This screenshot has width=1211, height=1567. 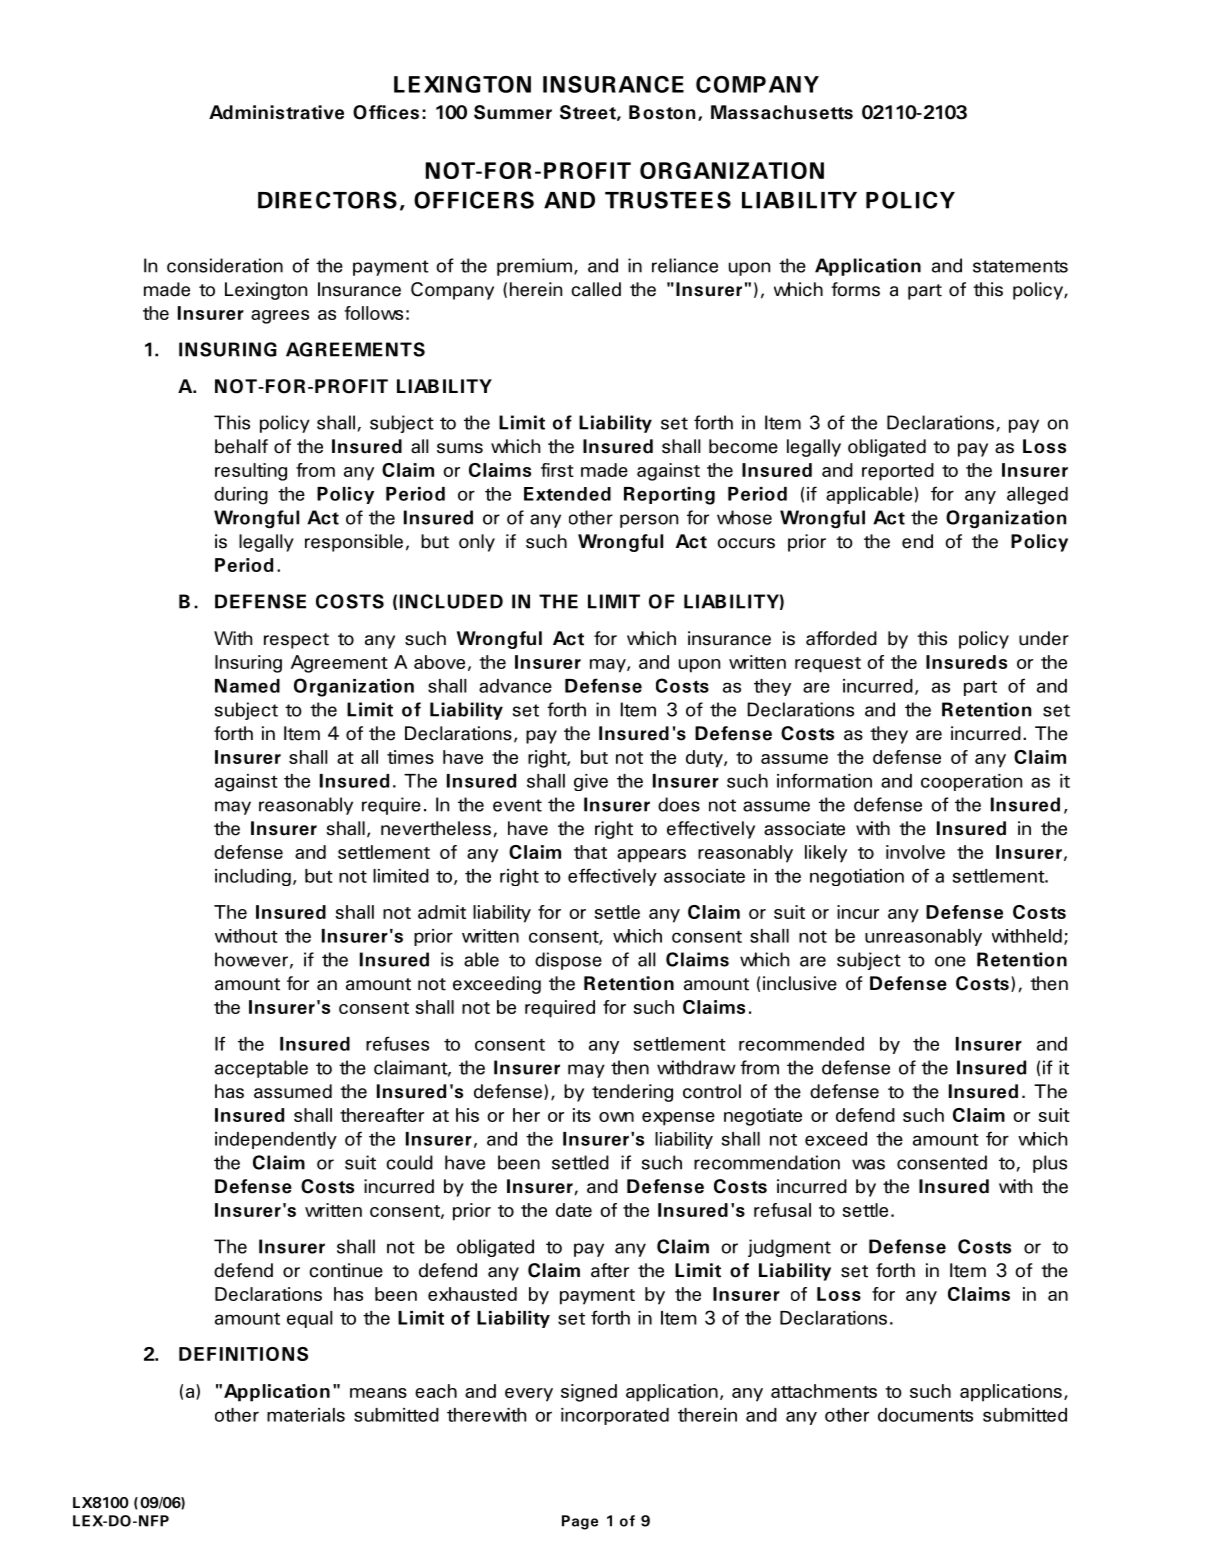 What do you see at coordinates (327, 200) in the screenshot?
I see `DIRECTORS` at bounding box center [327, 200].
